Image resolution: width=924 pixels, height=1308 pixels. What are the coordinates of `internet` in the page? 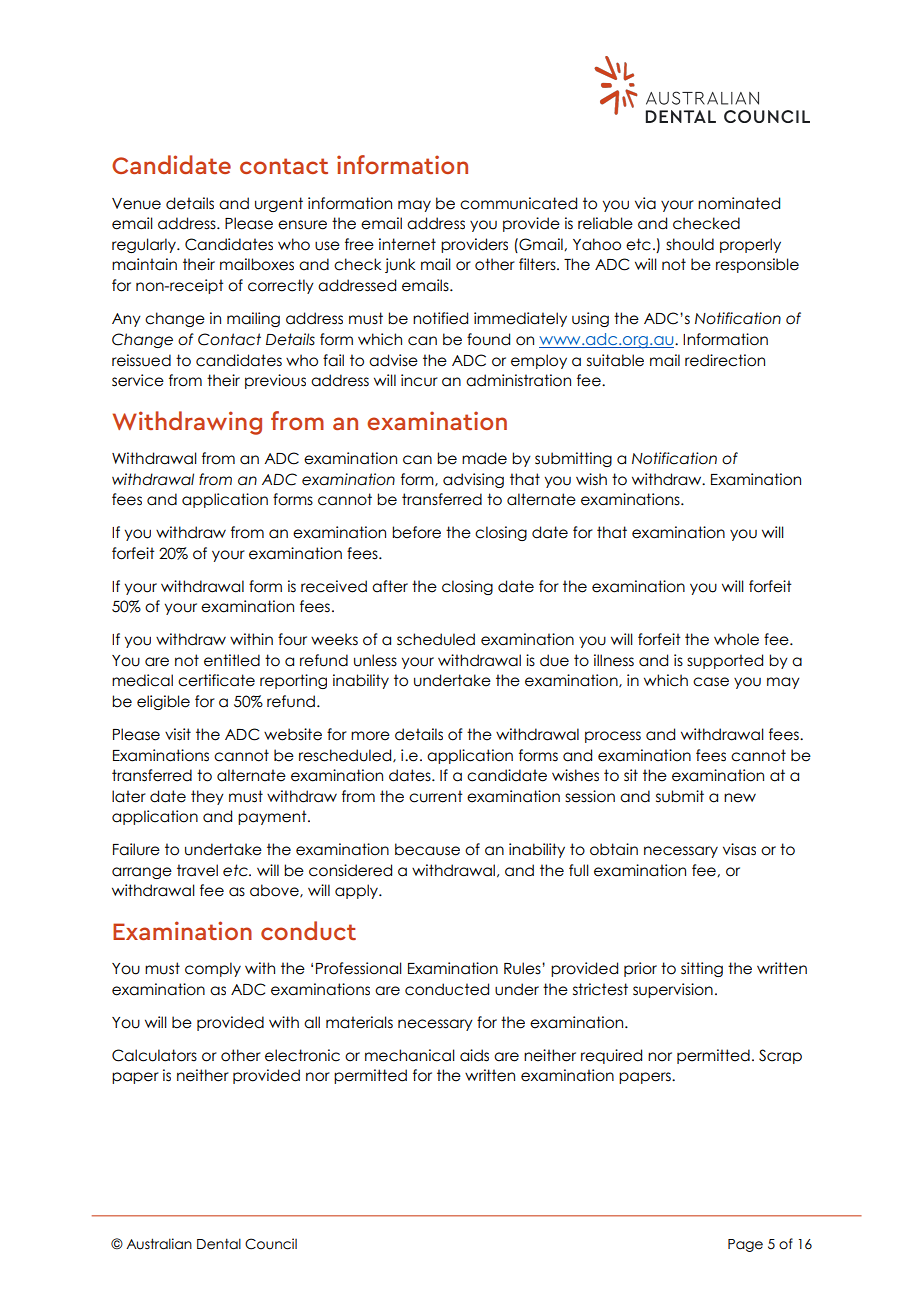 It's located at (407, 244).
